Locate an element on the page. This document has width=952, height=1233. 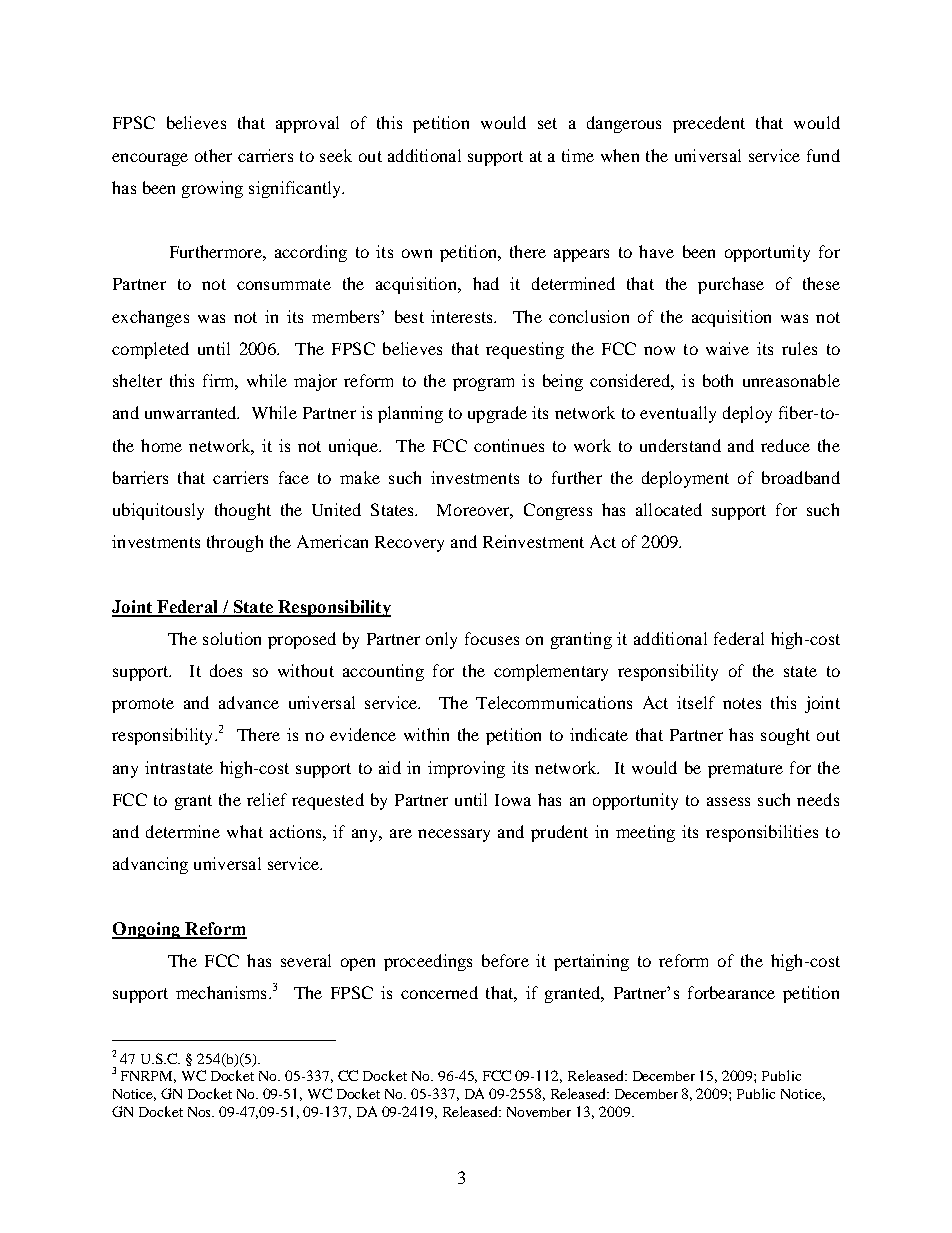
Nos is located at coordinates (201, 1112).
